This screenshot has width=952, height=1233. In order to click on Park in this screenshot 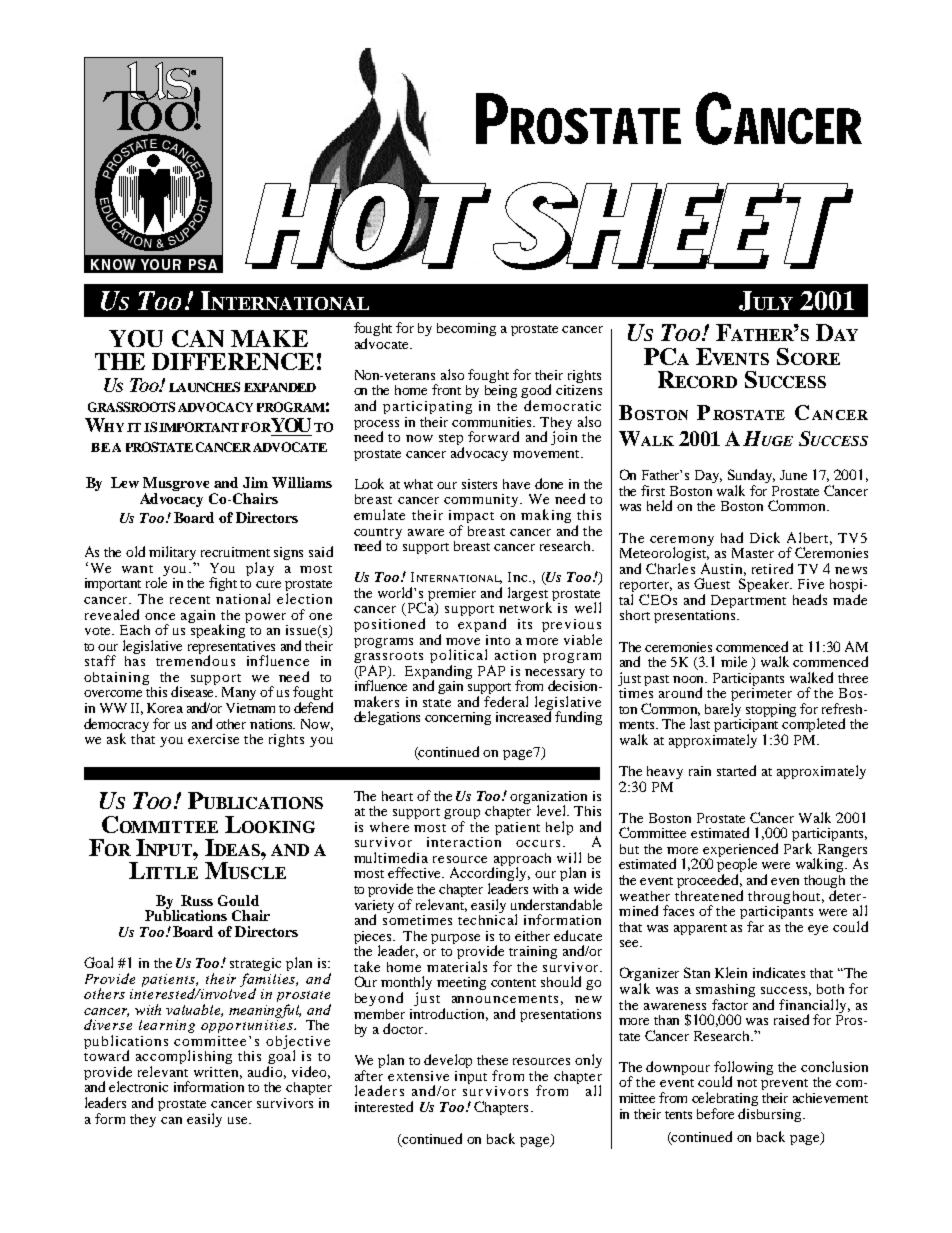, I will do `click(798, 848)`.
